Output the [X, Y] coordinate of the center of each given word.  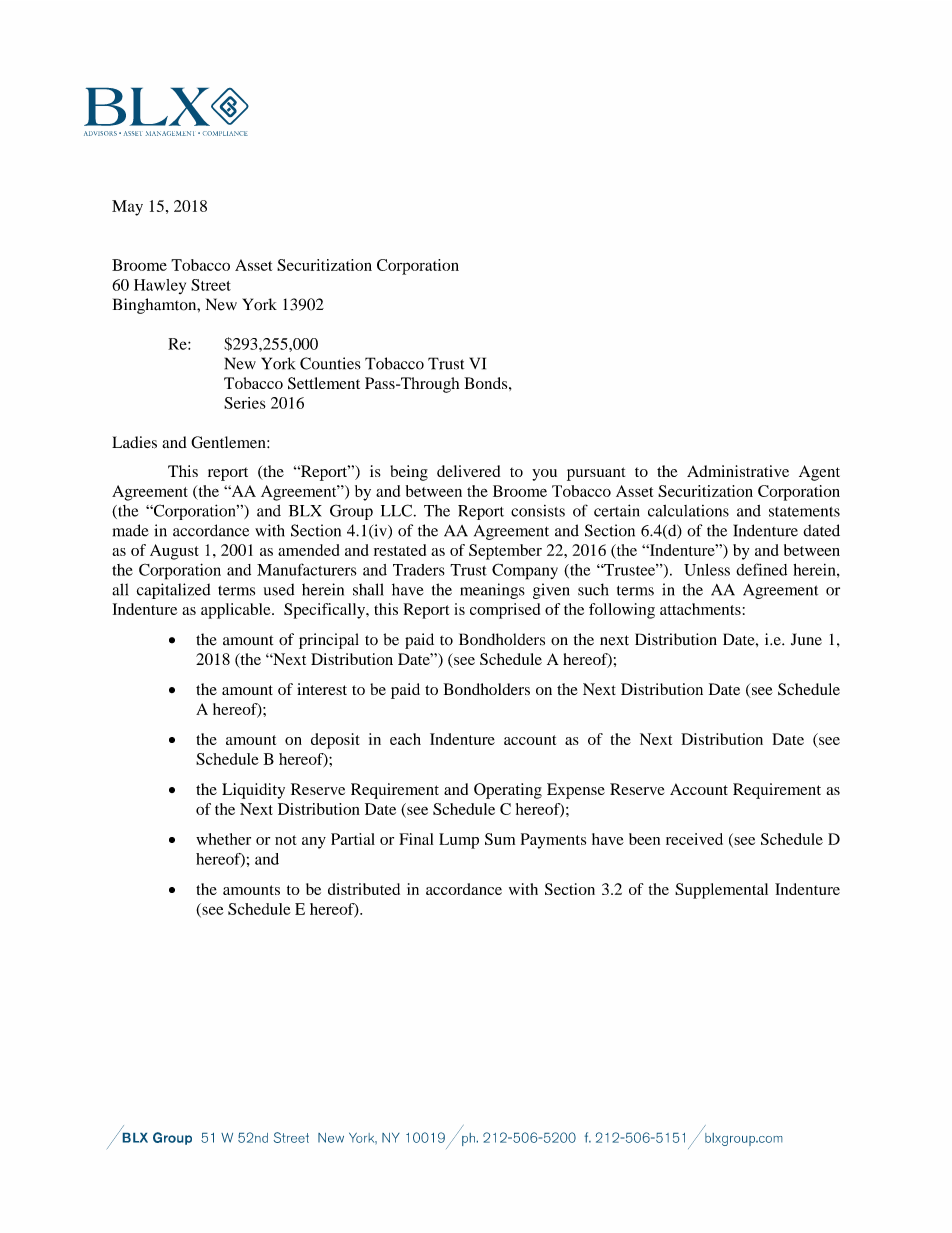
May [127, 208]
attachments [700, 609]
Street [211, 285]
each [405, 739]
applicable [237, 611]
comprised [505, 611]
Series [245, 403]
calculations [688, 511]
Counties [330, 363]
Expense [576, 791]
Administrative [738, 471]
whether [223, 839]
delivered [468, 471]
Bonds [487, 383]
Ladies [134, 442]
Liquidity [253, 791]
